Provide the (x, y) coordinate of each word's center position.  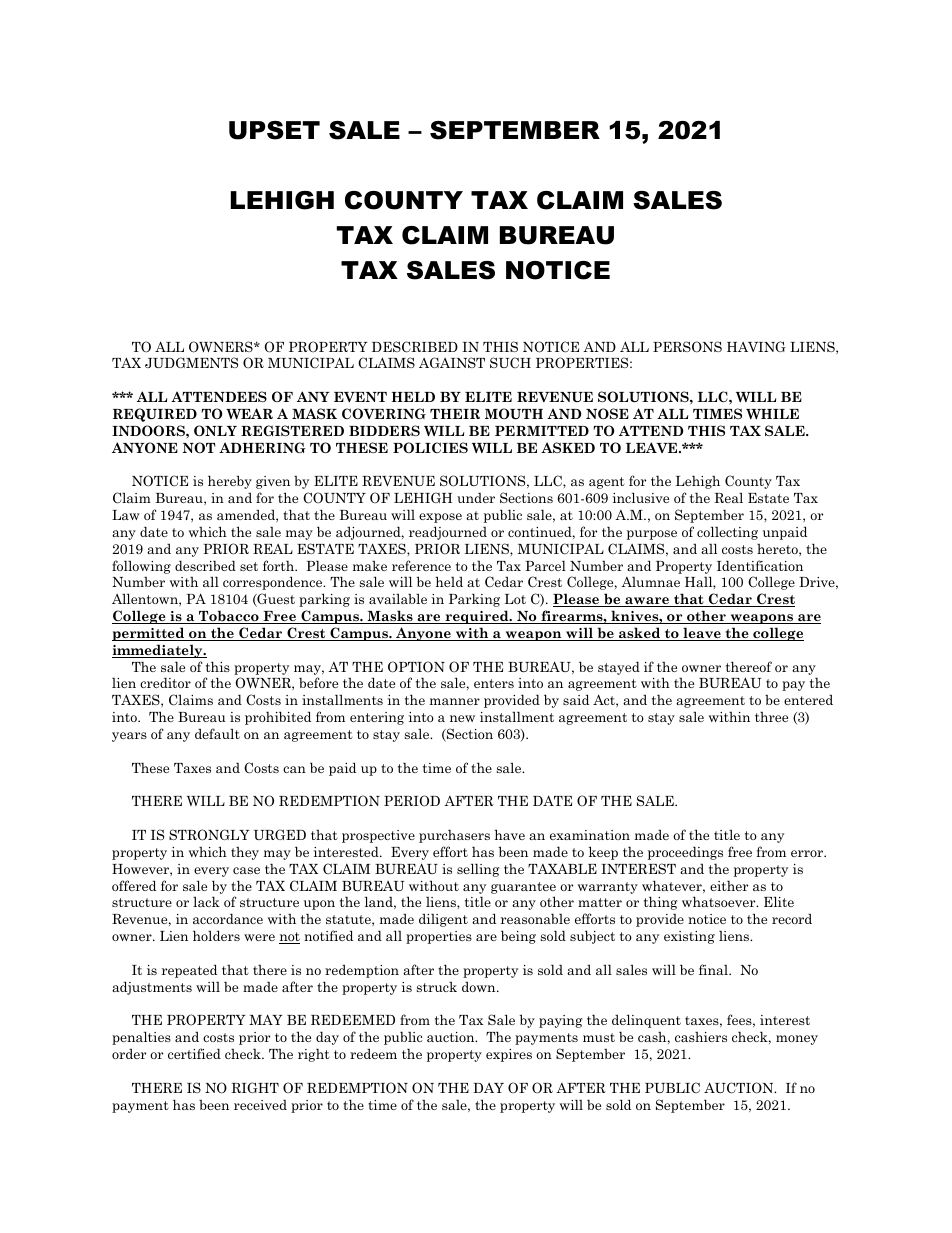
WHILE (772, 414)
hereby (230, 482)
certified (194, 1053)
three (771, 717)
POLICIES (430, 447)
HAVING (756, 346)
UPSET (274, 130)
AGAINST (452, 362)
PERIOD (412, 801)
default (217, 733)
